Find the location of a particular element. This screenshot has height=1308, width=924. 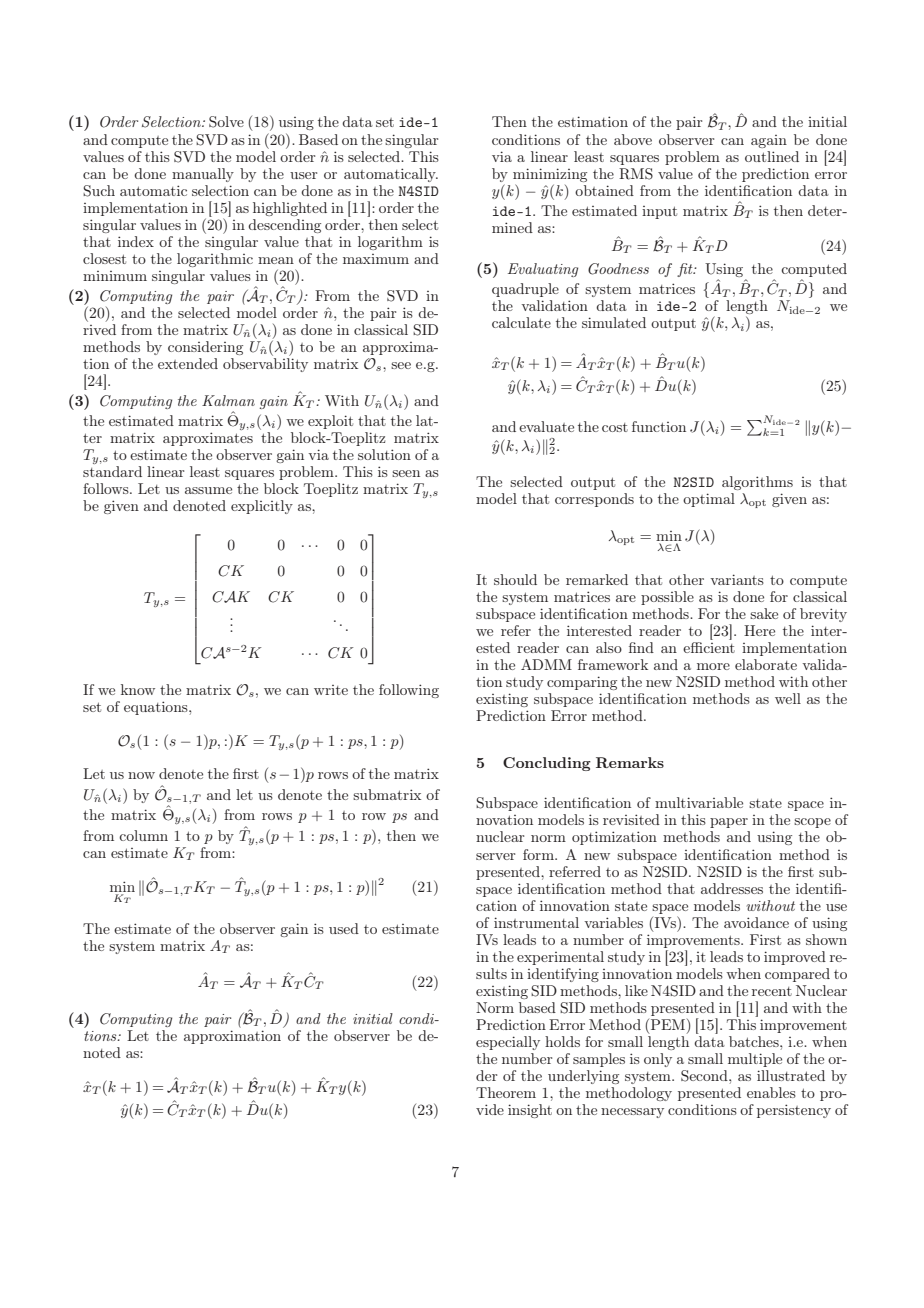

manually is located at coordinates (203, 175).
